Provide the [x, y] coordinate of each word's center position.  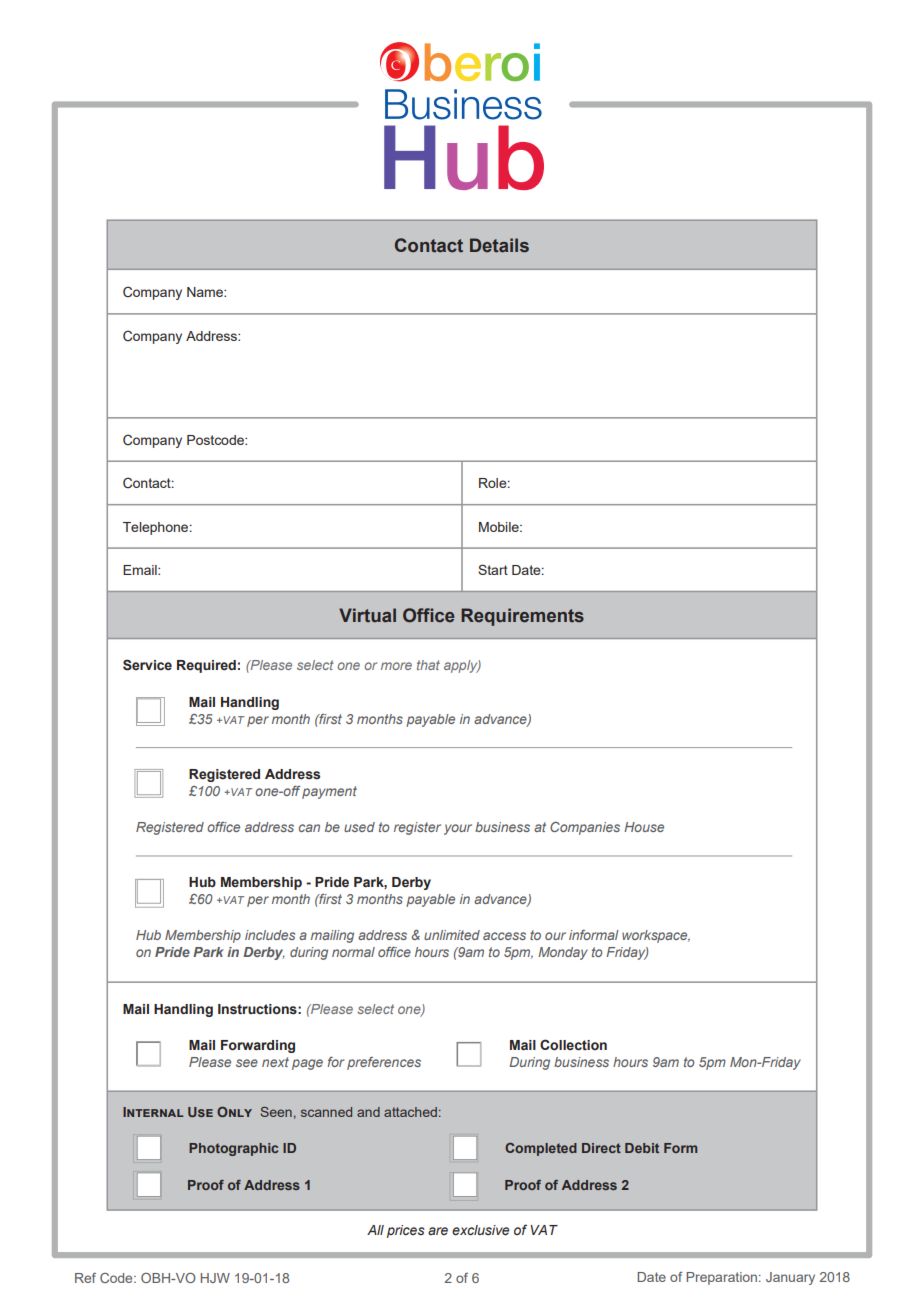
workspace [656, 936]
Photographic [233, 1149]
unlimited [452, 935]
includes [270, 935]
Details [499, 245]
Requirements [522, 617]
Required [206, 666]
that [428, 665]
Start [493, 569]
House [644, 827]
